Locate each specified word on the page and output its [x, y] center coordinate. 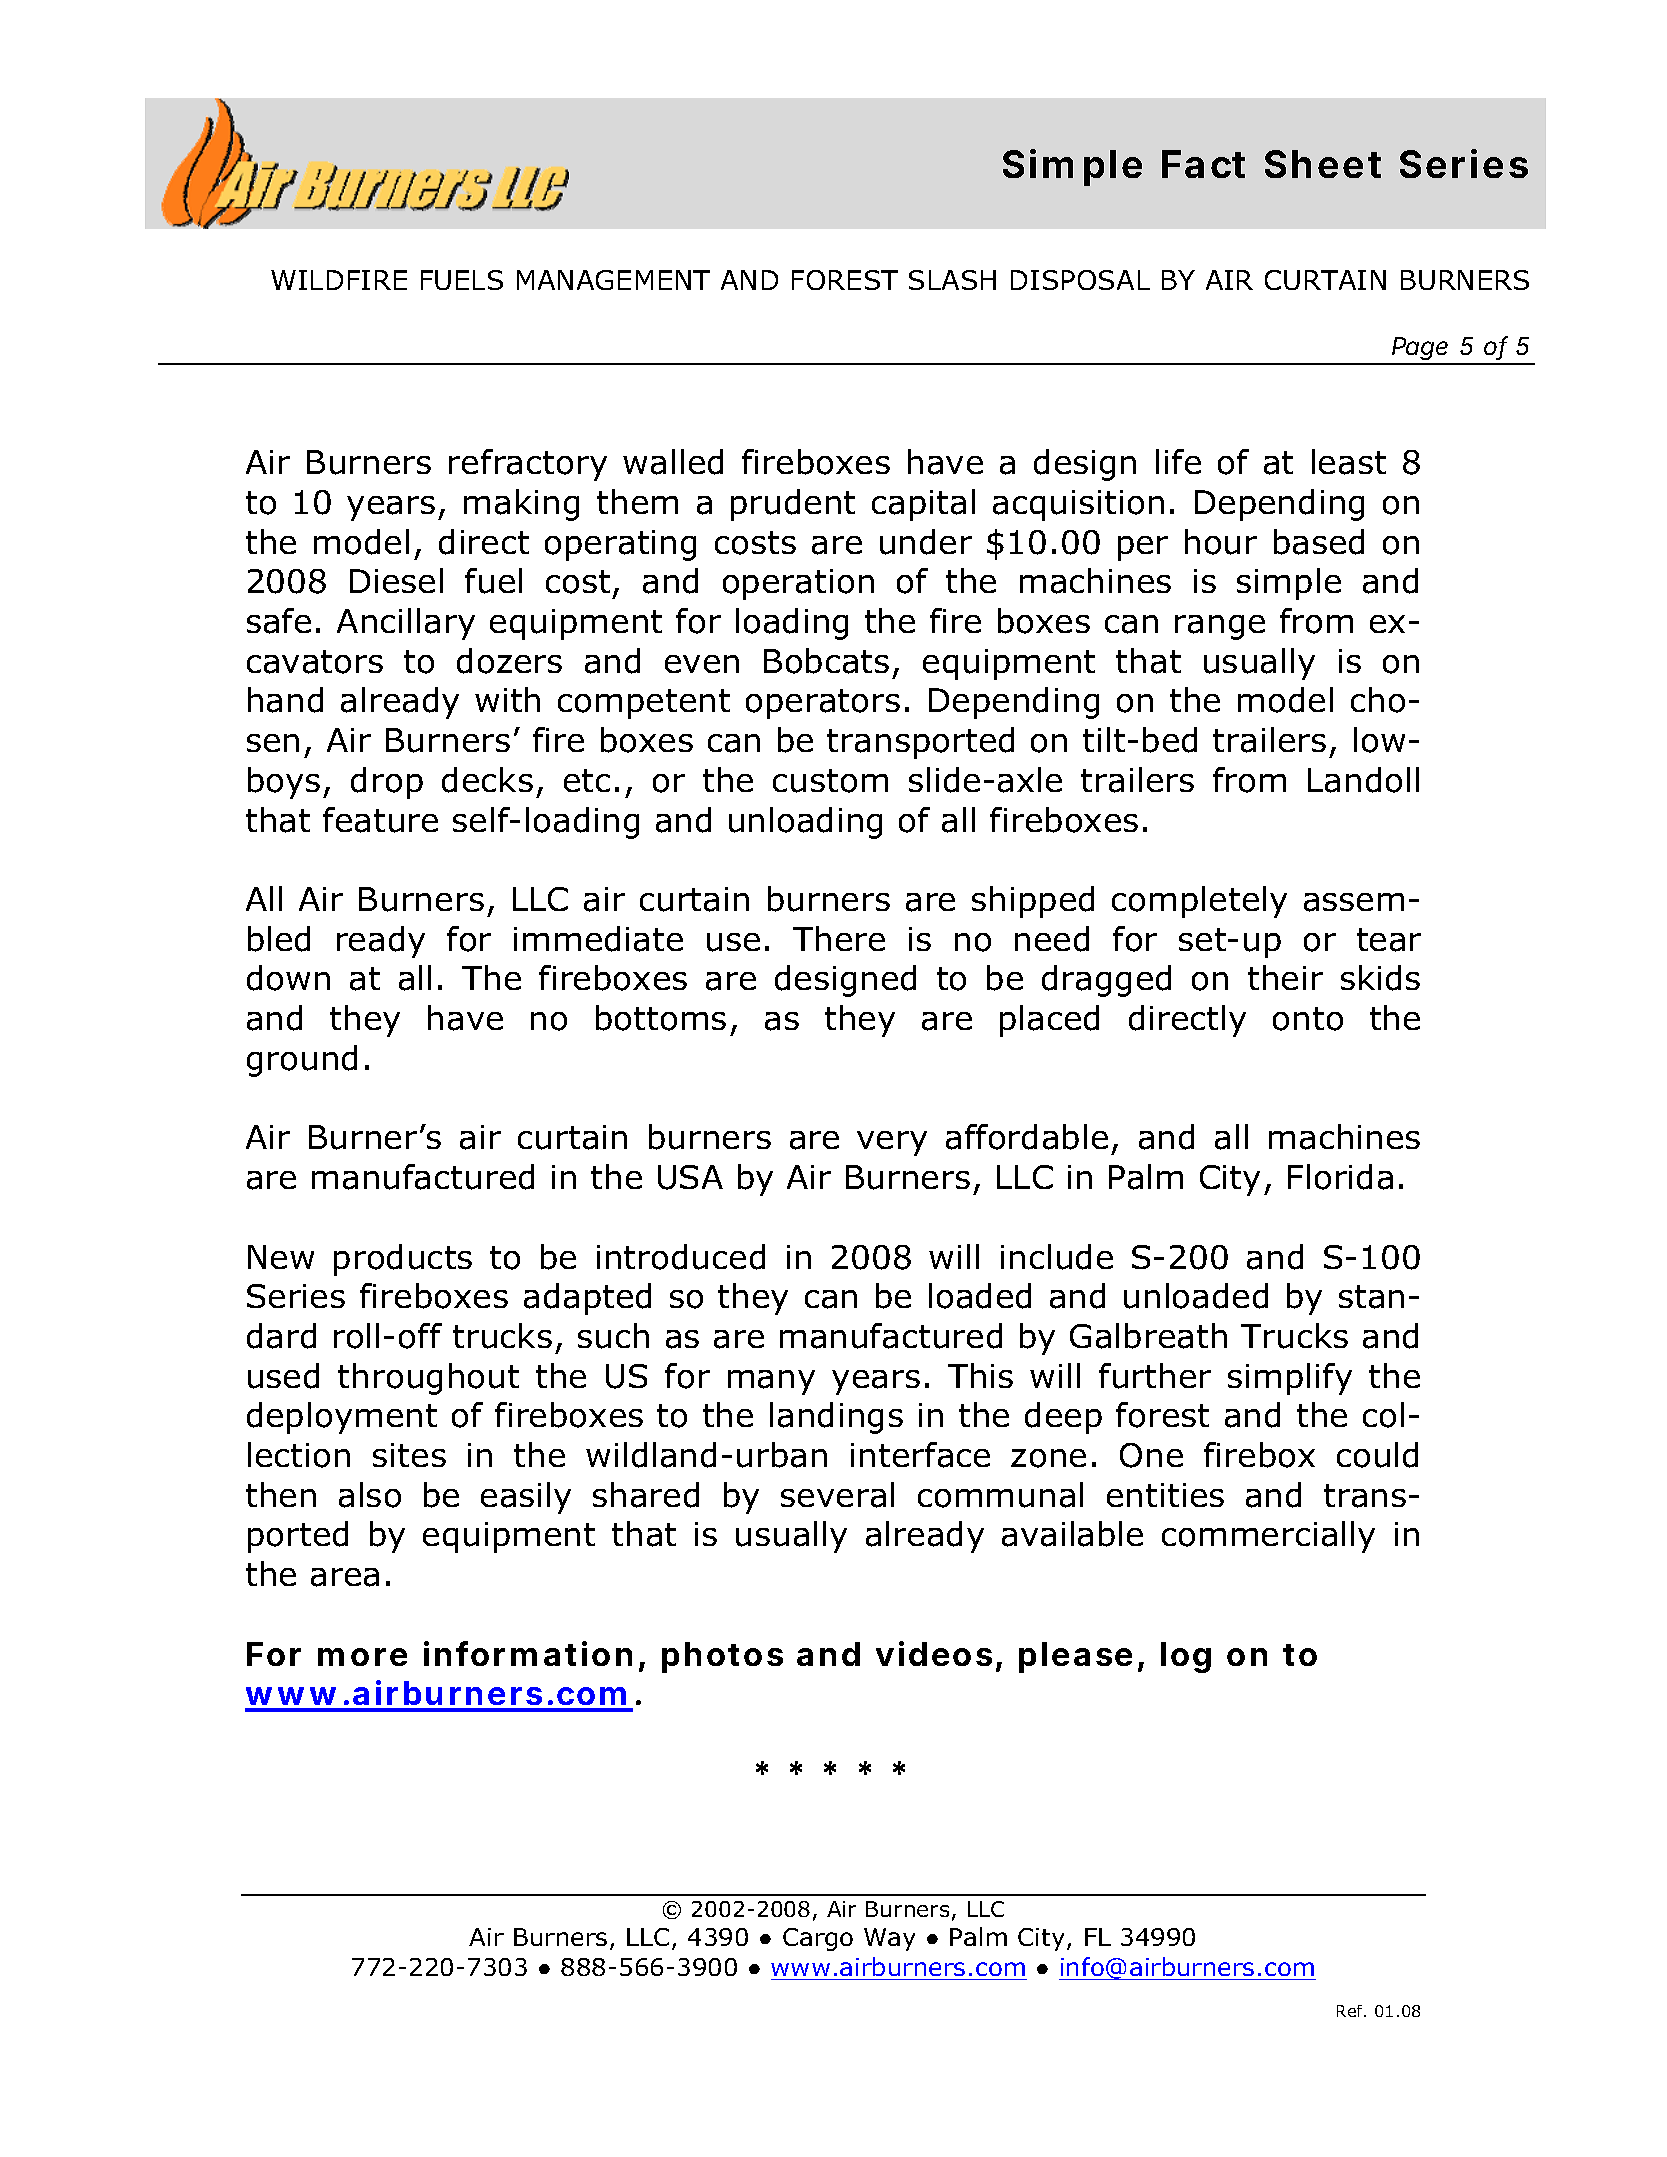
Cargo [818, 1939]
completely [1199, 902]
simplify [1290, 1379]
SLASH [952, 280]
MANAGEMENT [613, 280]
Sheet [1323, 164]
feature [380, 820]
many [771, 1382]
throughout [428, 1379]
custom [830, 781]
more [362, 1657]
